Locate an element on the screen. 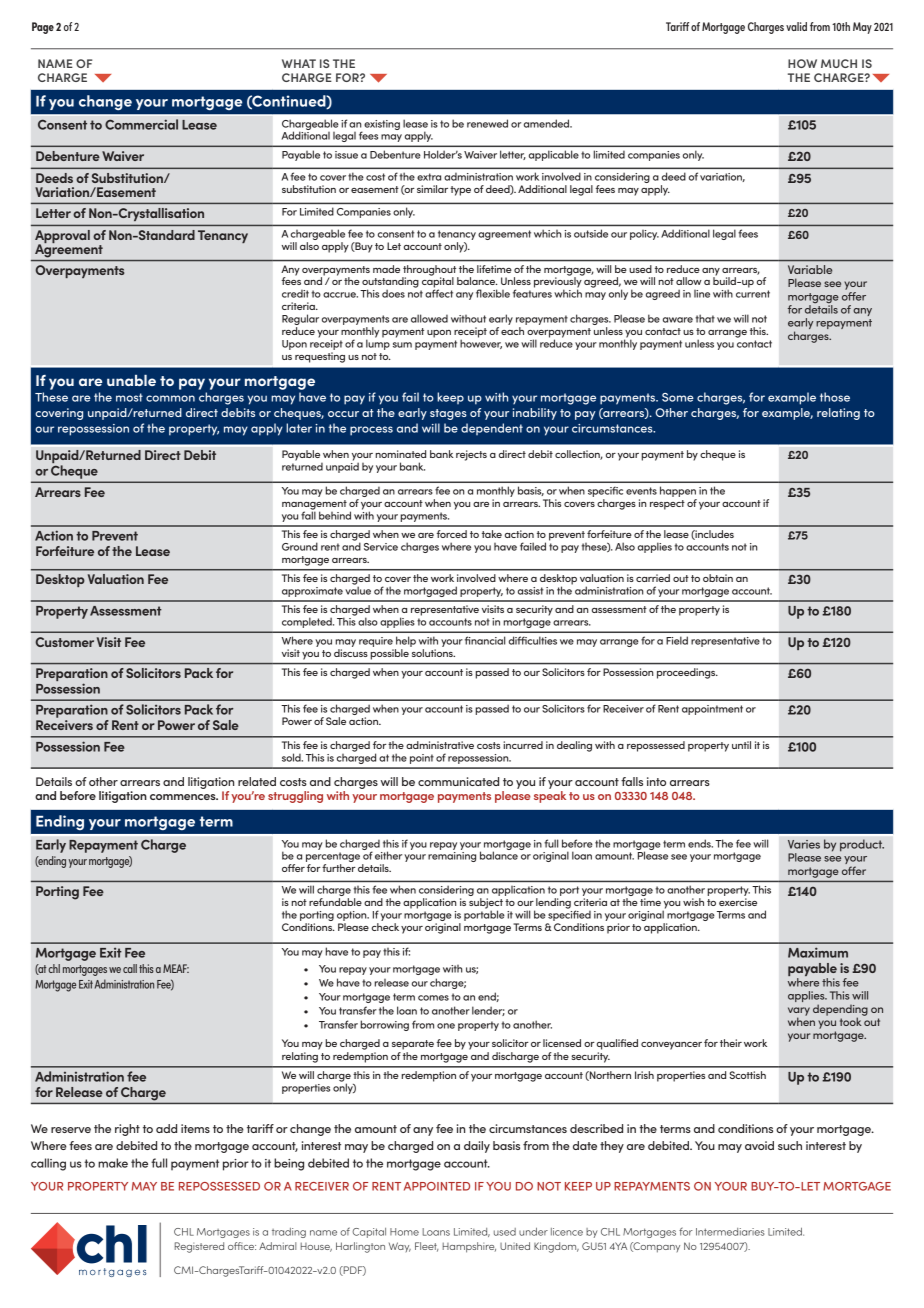 This screenshot has width=924, height=1308. however is located at coordinates (481, 343).
